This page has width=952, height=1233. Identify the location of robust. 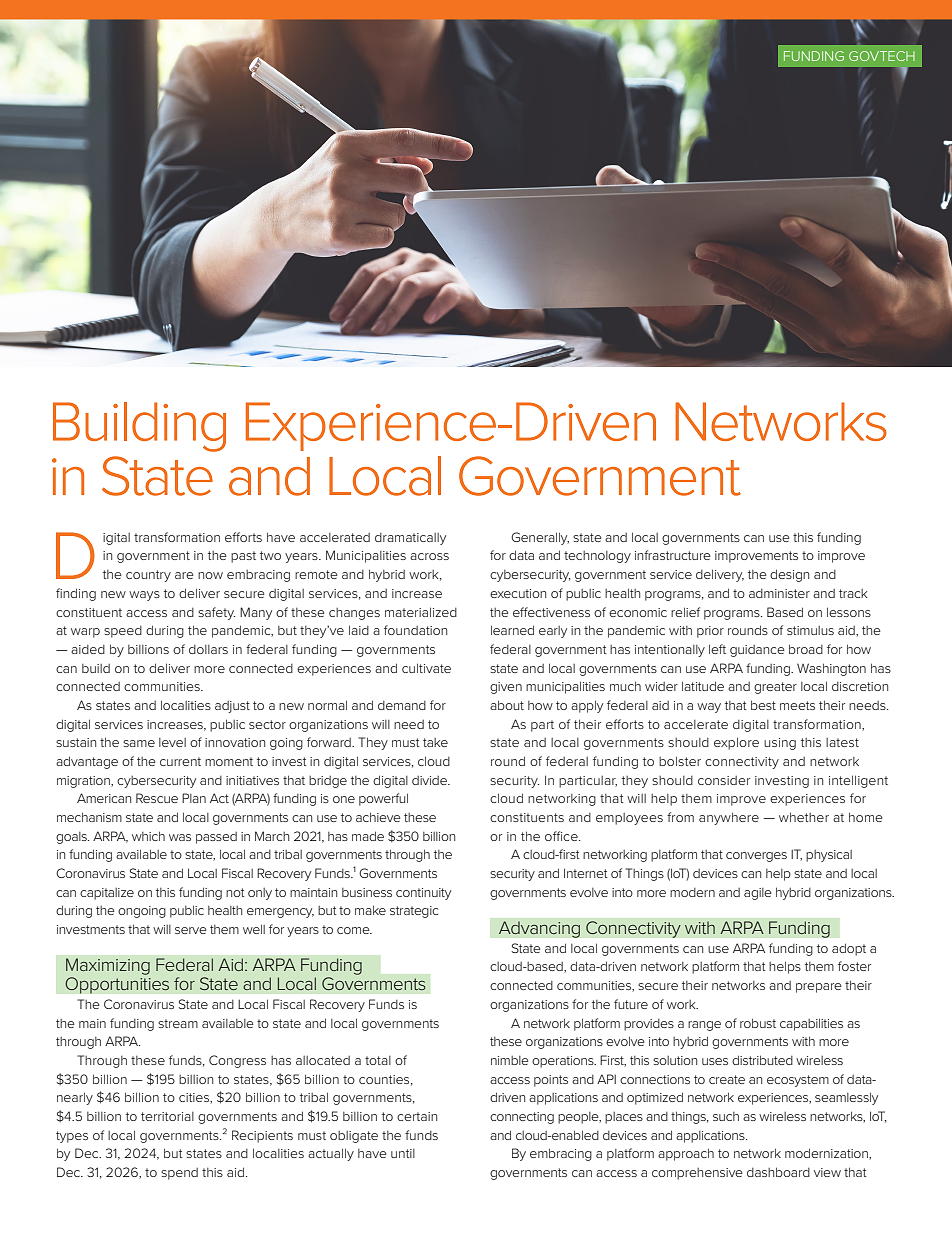
(758, 1023).
